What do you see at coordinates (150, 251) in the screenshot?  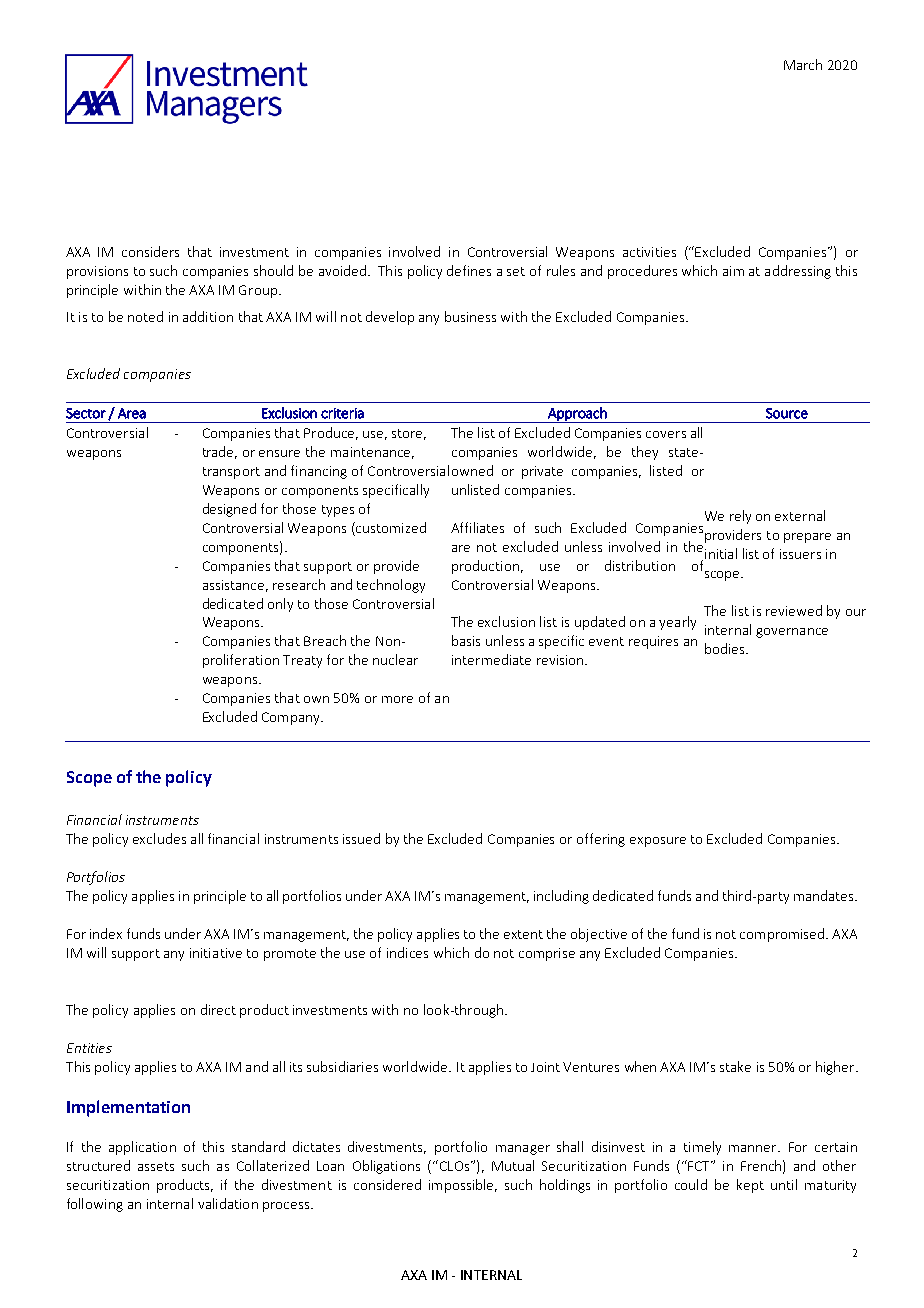 I see `considers` at bounding box center [150, 251].
